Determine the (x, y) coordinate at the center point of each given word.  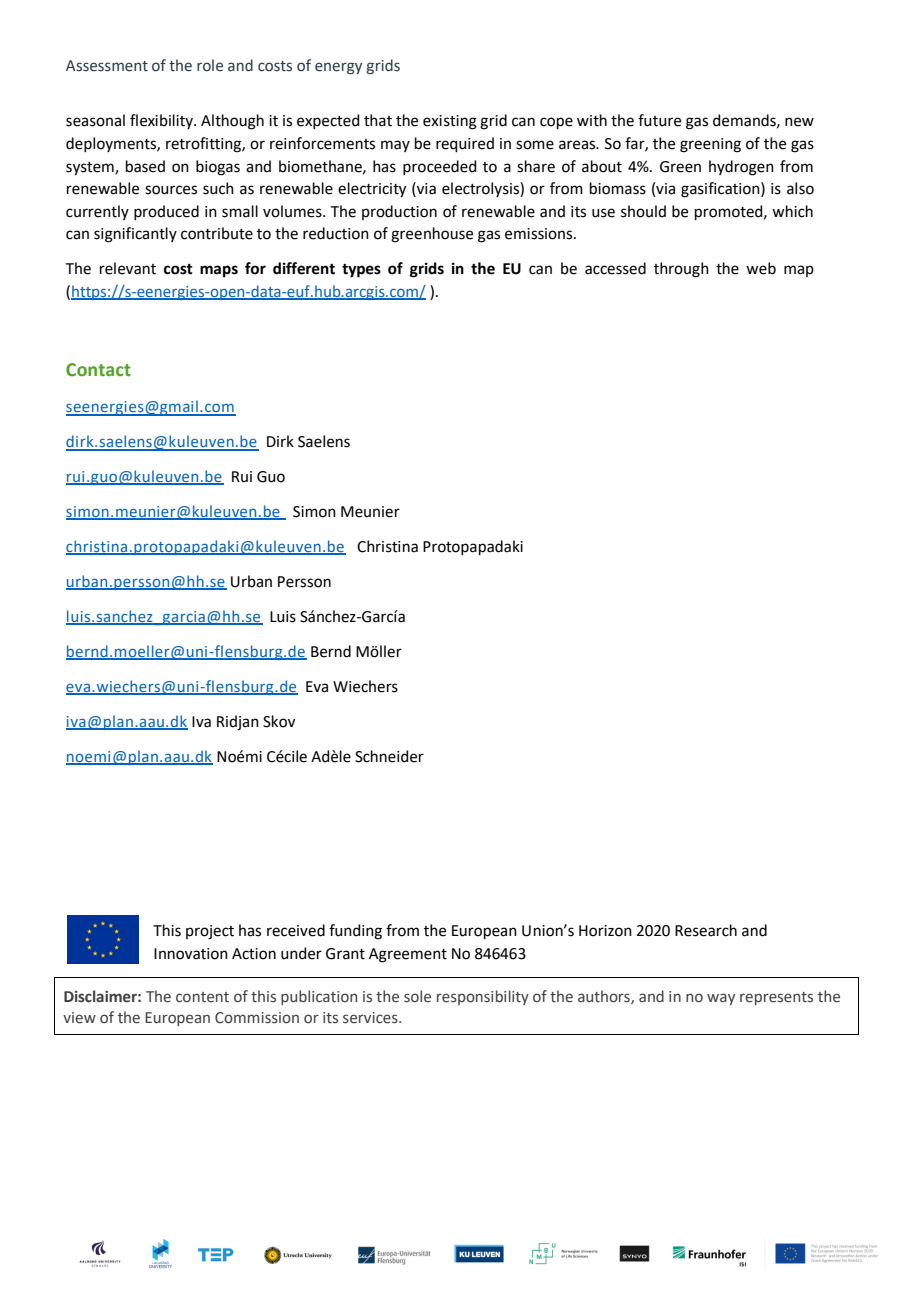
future (659, 120)
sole (417, 996)
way (721, 999)
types (361, 271)
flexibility (162, 121)
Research (706, 930)
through (681, 270)
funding (355, 932)
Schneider (389, 756)
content (202, 997)
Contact (98, 370)
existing (450, 122)
